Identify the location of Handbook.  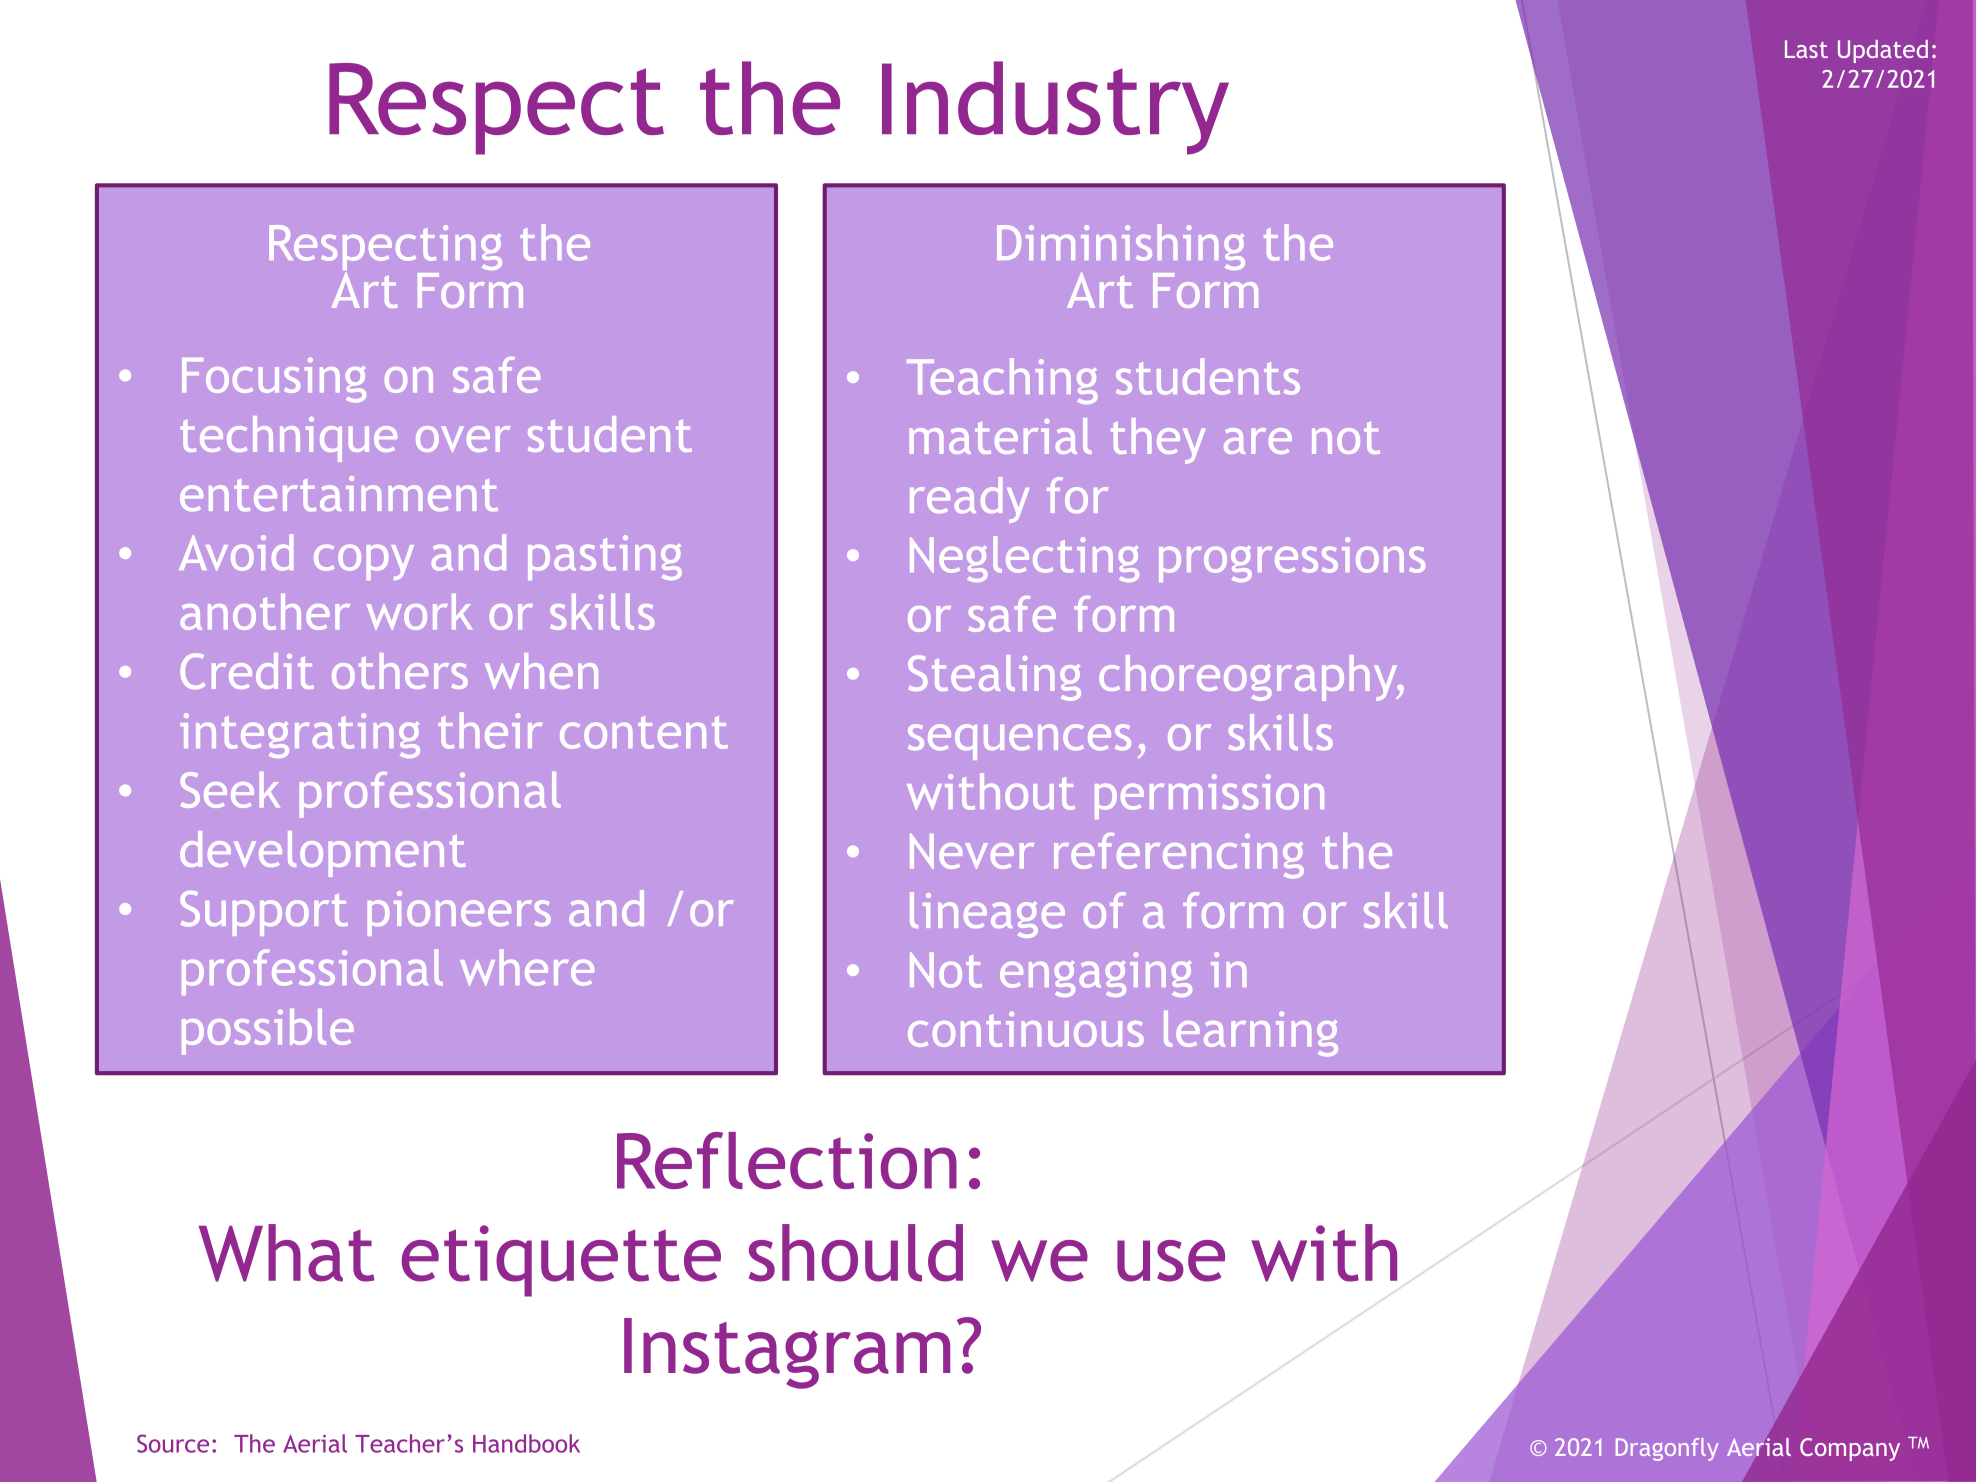
(526, 1443).
